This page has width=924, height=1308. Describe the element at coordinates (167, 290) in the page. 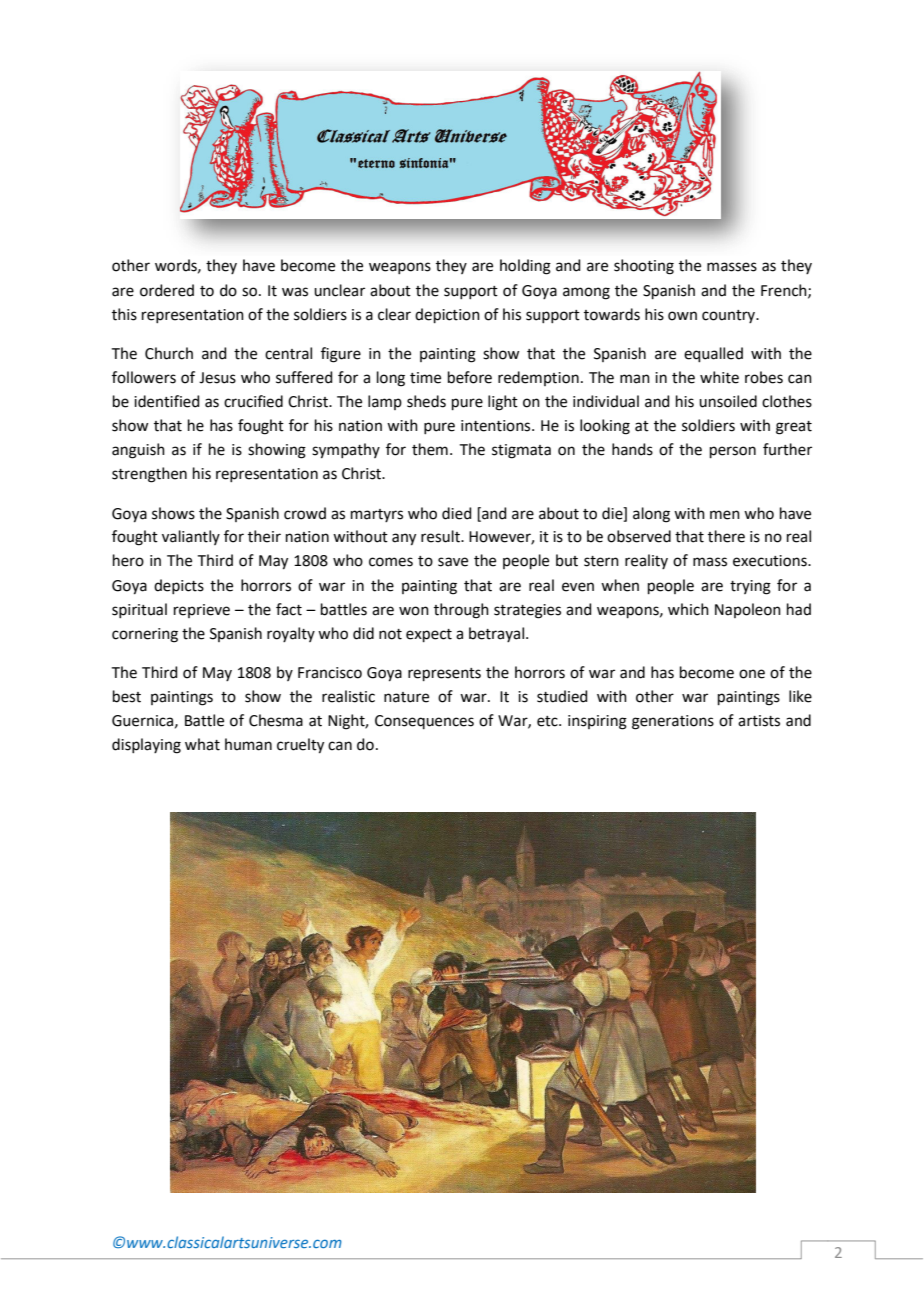

I see `ordered` at that location.
